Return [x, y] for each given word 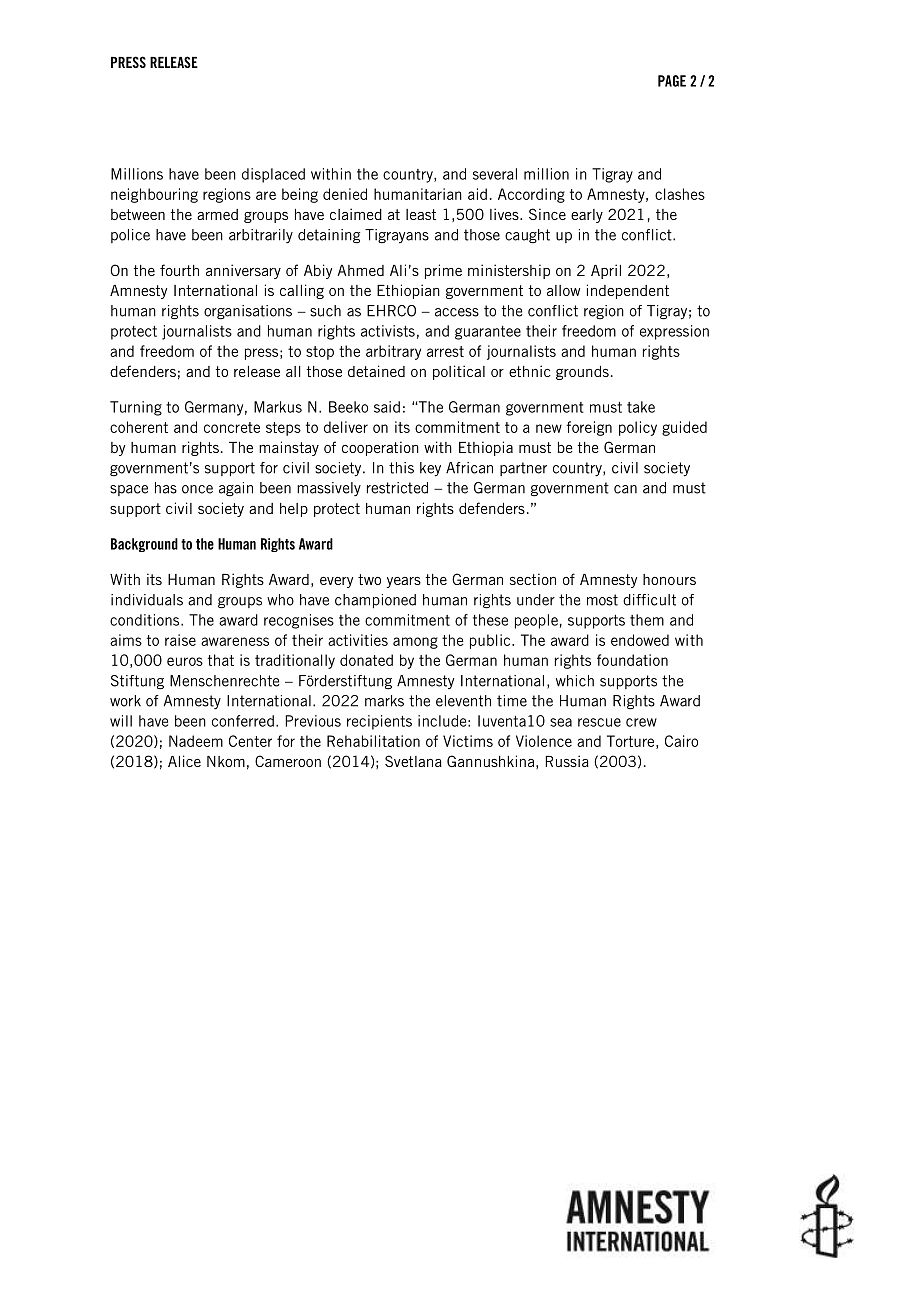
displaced [273, 175]
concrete [232, 427]
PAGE [672, 81]
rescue [599, 722]
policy [638, 428]
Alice [184, 761]
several [495, 174]
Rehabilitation [373, 741]
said [387, 407]
